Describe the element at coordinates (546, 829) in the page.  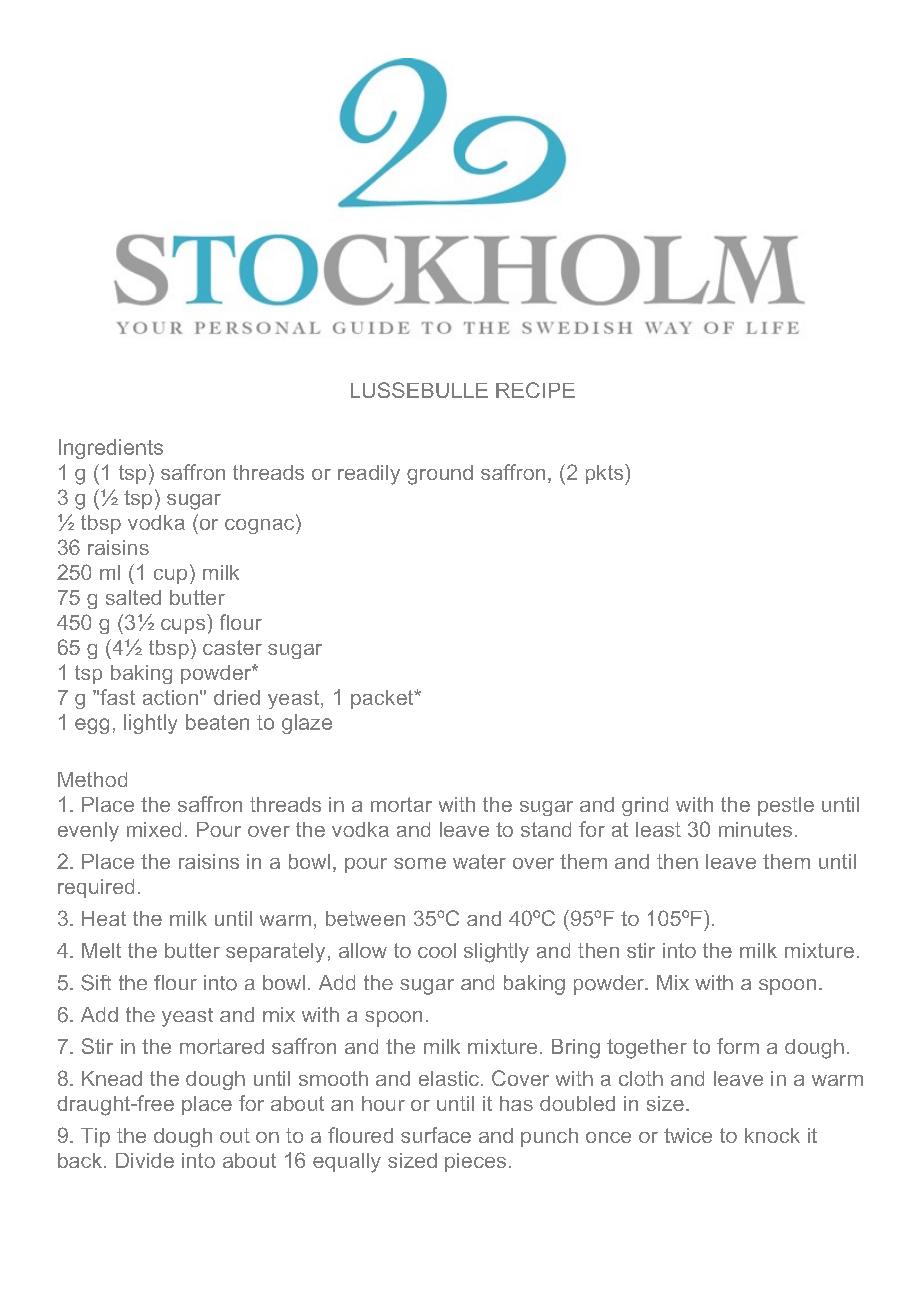
I see `stand` at that location.
